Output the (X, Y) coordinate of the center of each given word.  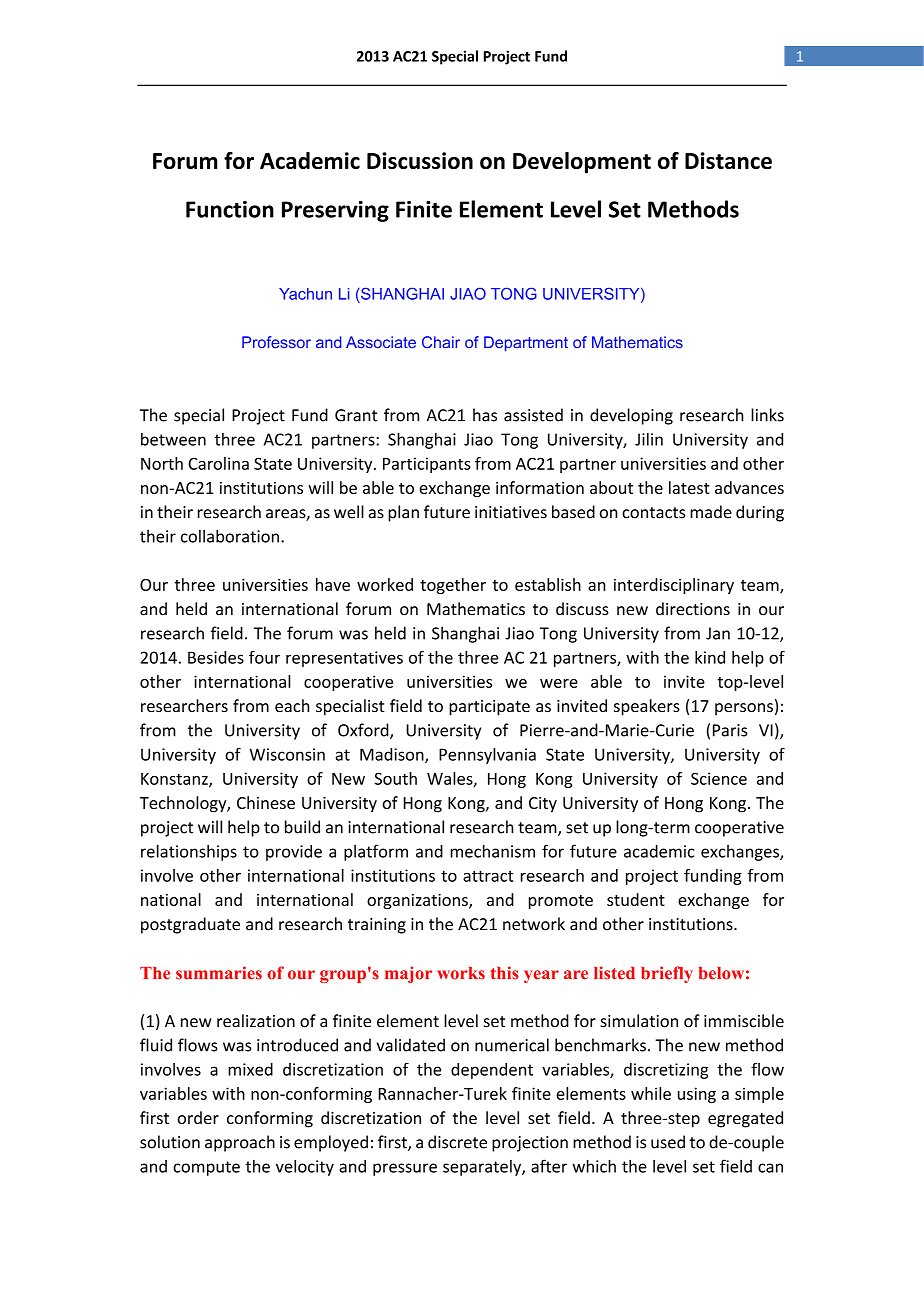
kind (710, 657)
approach (240, 1143)
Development (582, 163)
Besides (216, 657)
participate (489, 708)
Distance (728, 160)
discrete (457, 1142)
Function (230, 209)
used (668, 1142)
